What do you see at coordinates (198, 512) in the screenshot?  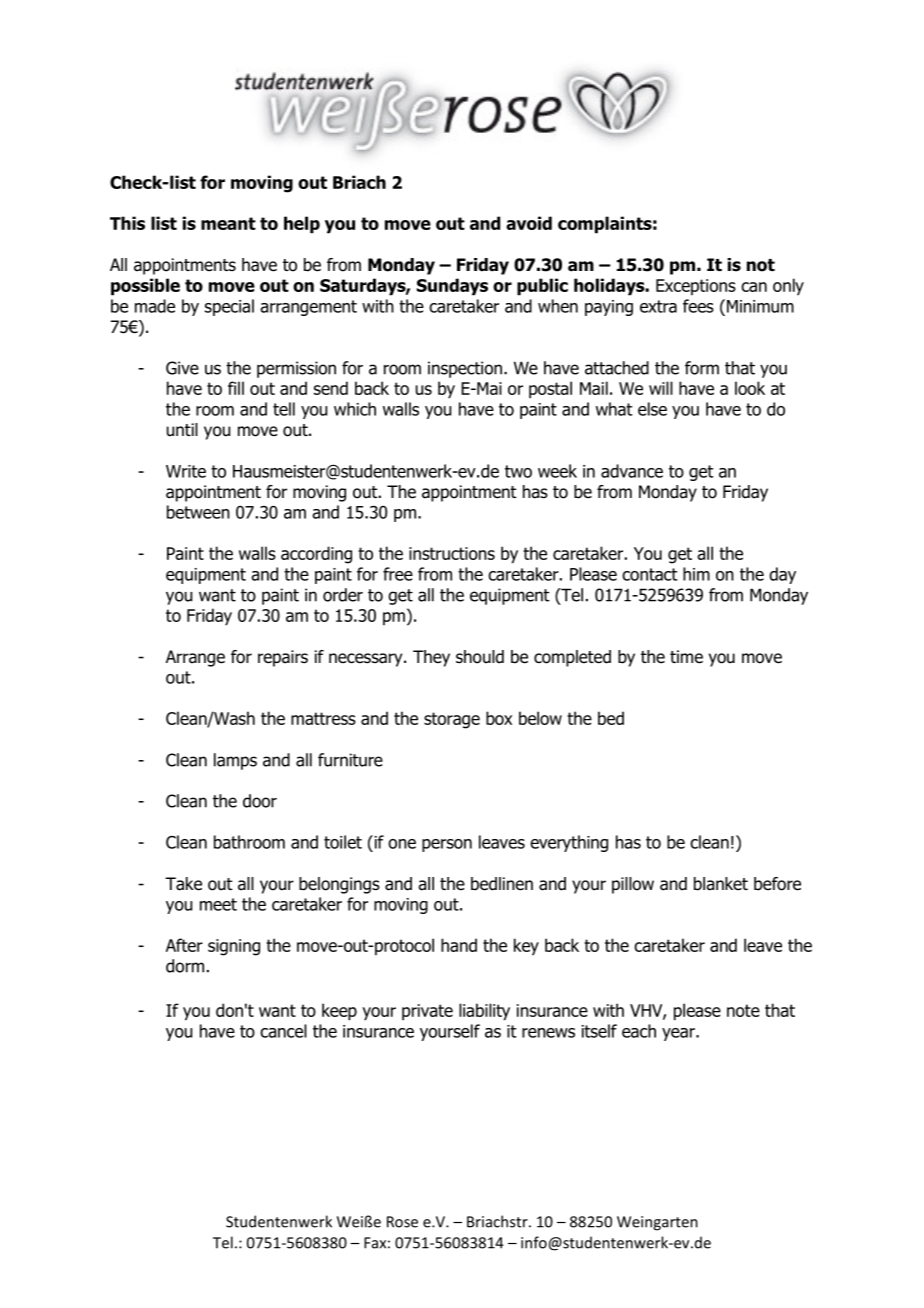 I see `between` at bounding box center [198, 512].
